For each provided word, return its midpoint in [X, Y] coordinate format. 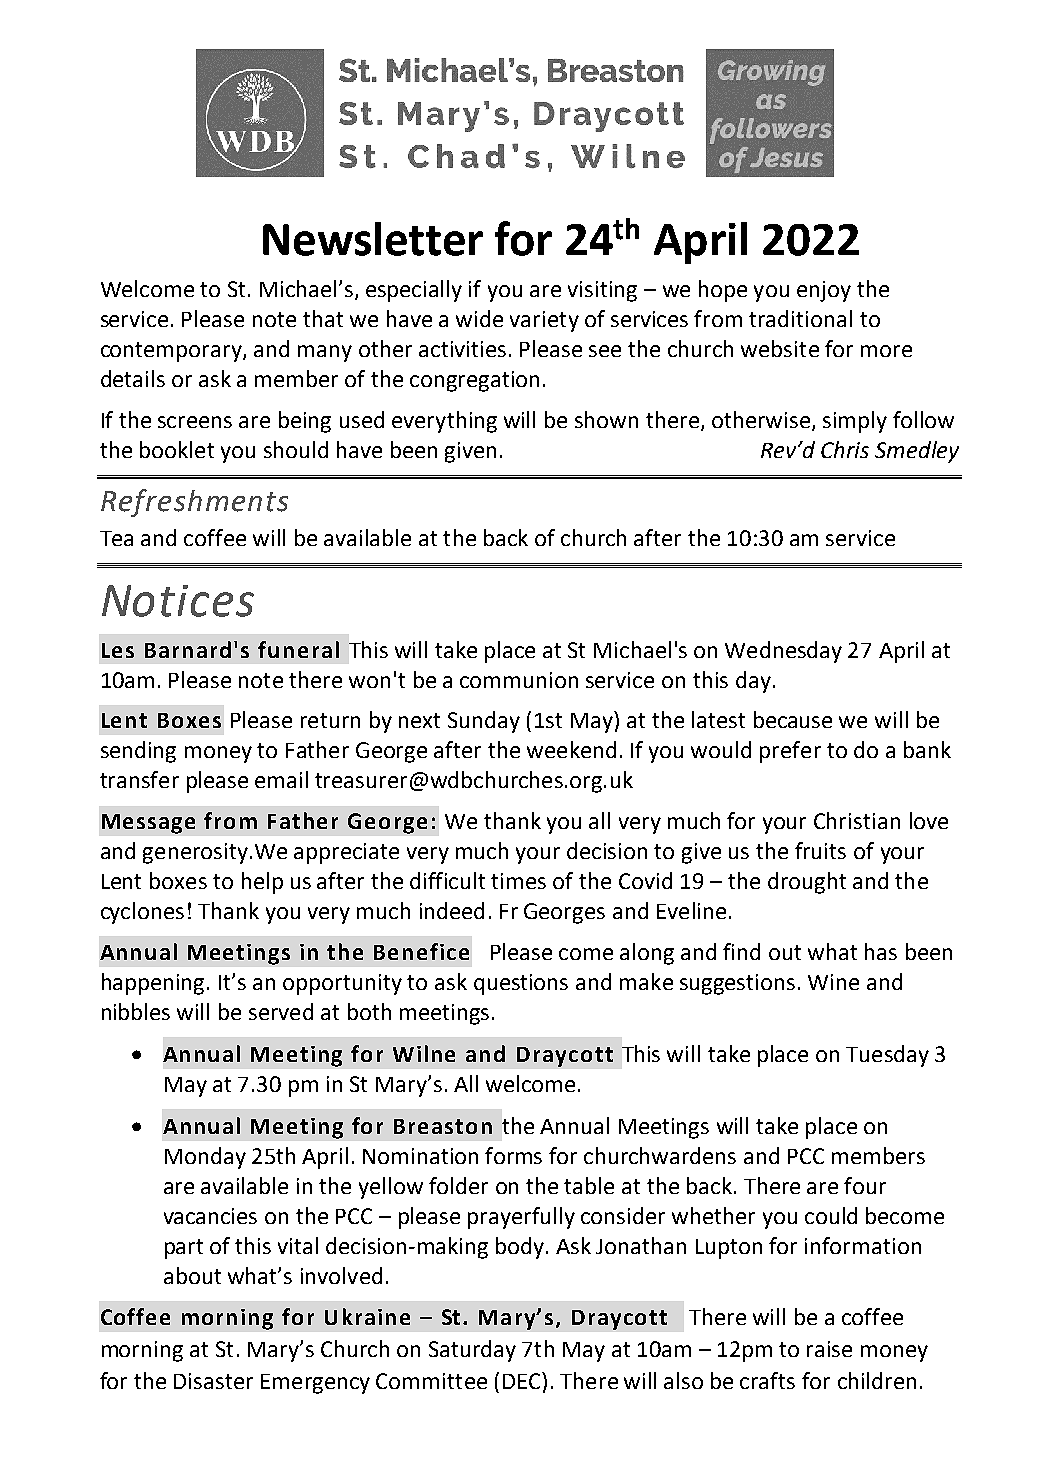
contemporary [172, 352]
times [518, 881]
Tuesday [887, 1056]
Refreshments [194, 503]
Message [148, 824]
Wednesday [783, 652]
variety [544, 321]
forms [513, 1155]
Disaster [213, 1381]
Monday [205, 1158]
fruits [820, 850]
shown [606, 419]
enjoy [824, 291]
